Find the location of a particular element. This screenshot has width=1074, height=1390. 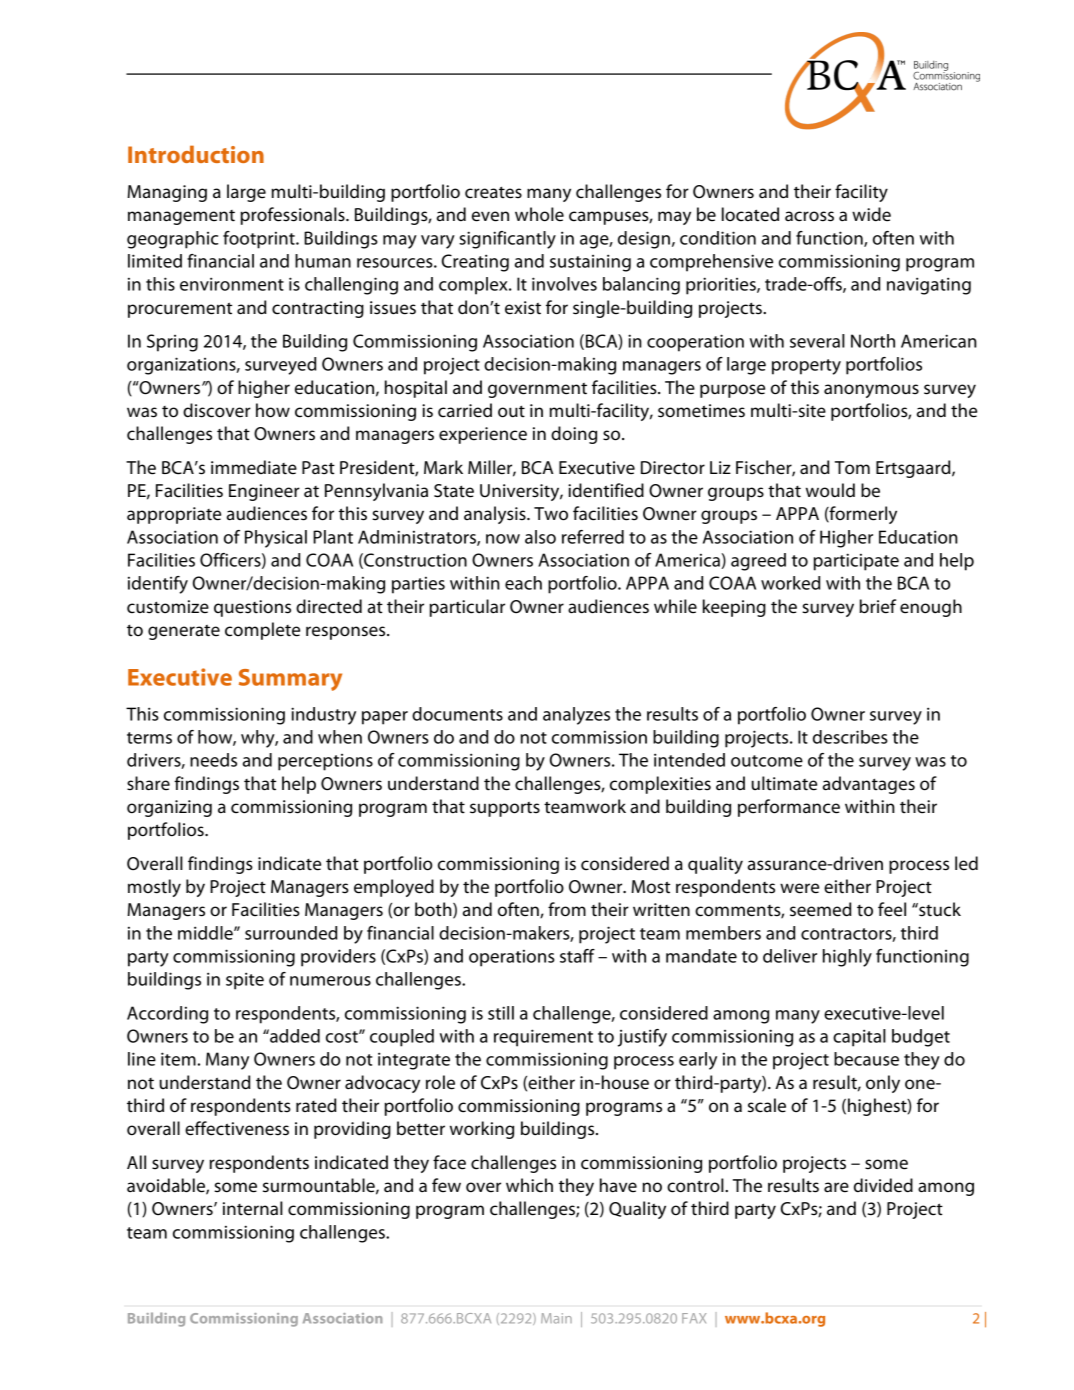

Introduction is located at coordinates (196, 154).
